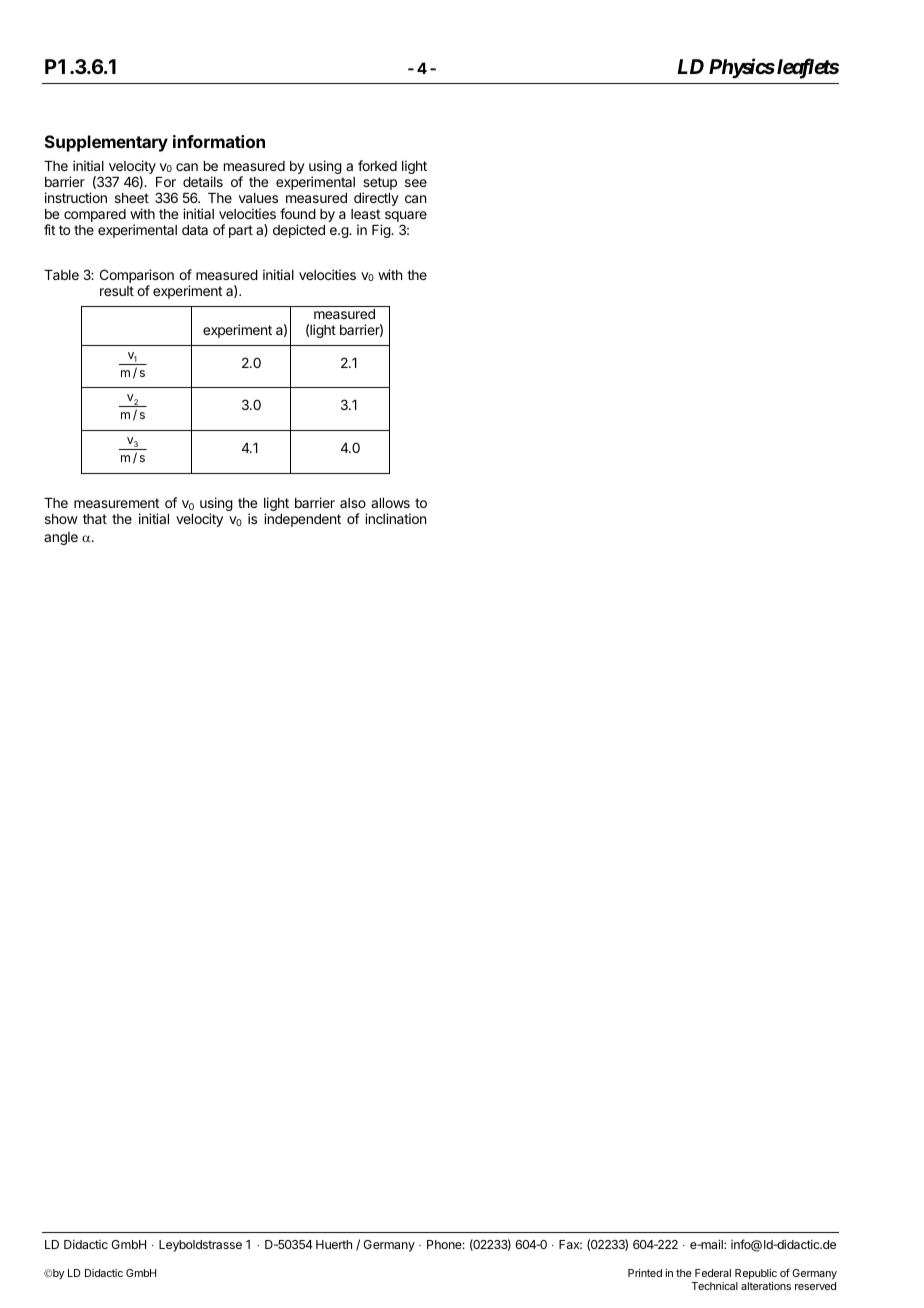 The height and width of the document is (1308, 924). I want to click on angle, so click(61, 538).
